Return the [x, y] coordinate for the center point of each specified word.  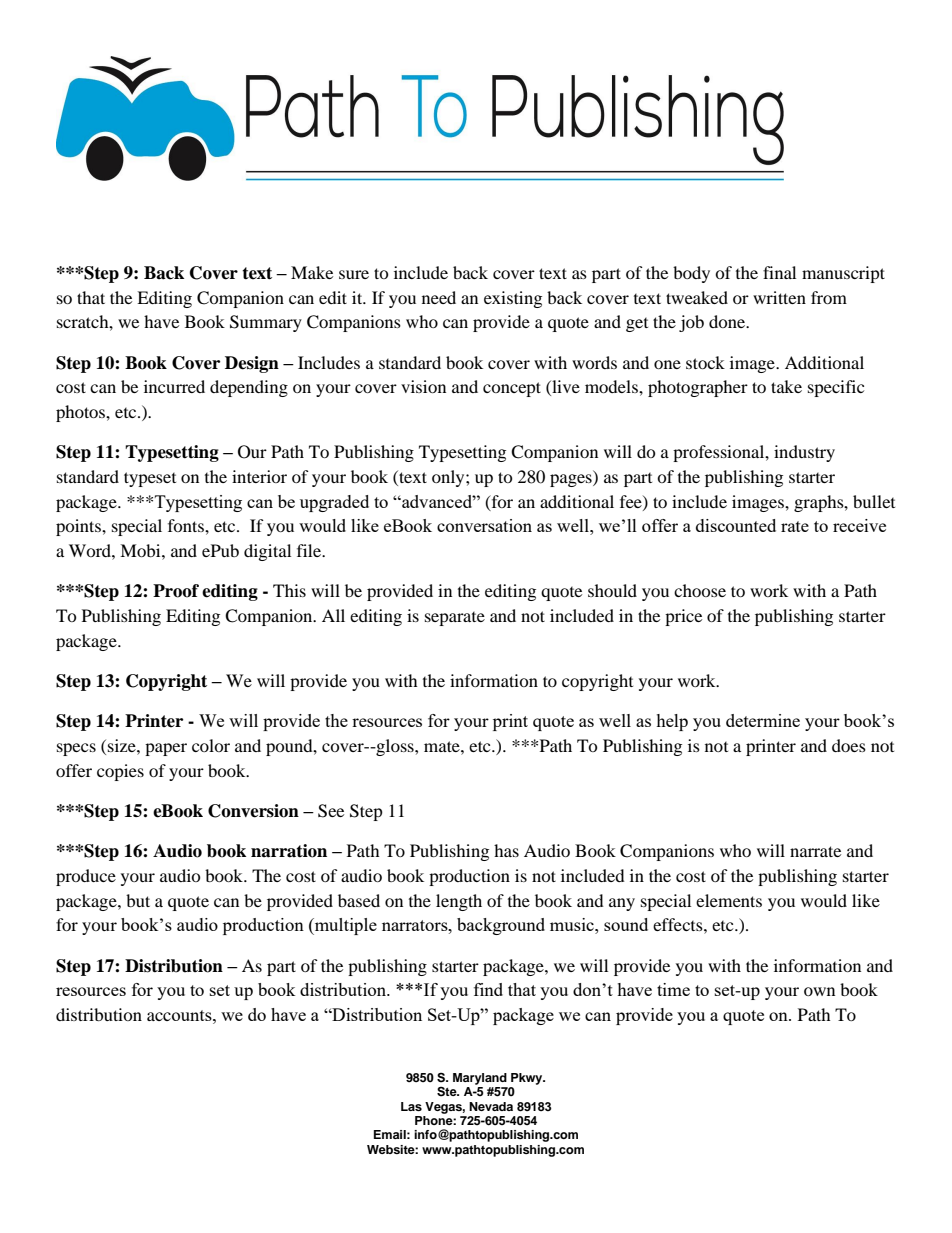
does [849, 745]
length [459, 902]
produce [86, 877]
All [333, 615]
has [506, 850]
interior [259, 476]
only [449, 478]
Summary [266, 323]
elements [729, 900]
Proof [176, 591]
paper [166, 749]
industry [804, 453]
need [439, 297]
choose [700, 590]
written [779, 297]
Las [411, 1106]
